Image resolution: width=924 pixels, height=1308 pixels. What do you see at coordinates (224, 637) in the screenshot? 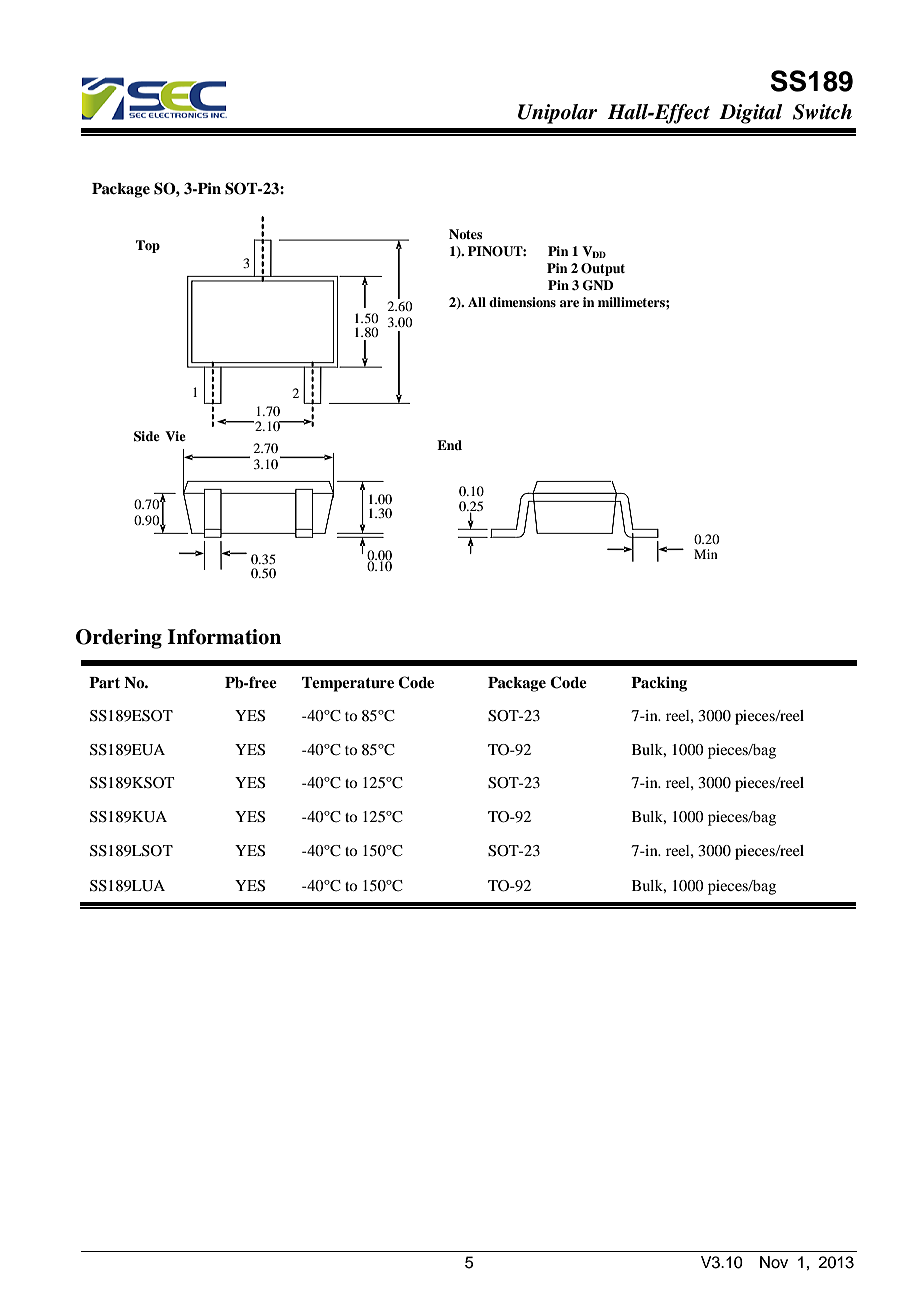
I see `Information` at bounding box center [224, 637].
